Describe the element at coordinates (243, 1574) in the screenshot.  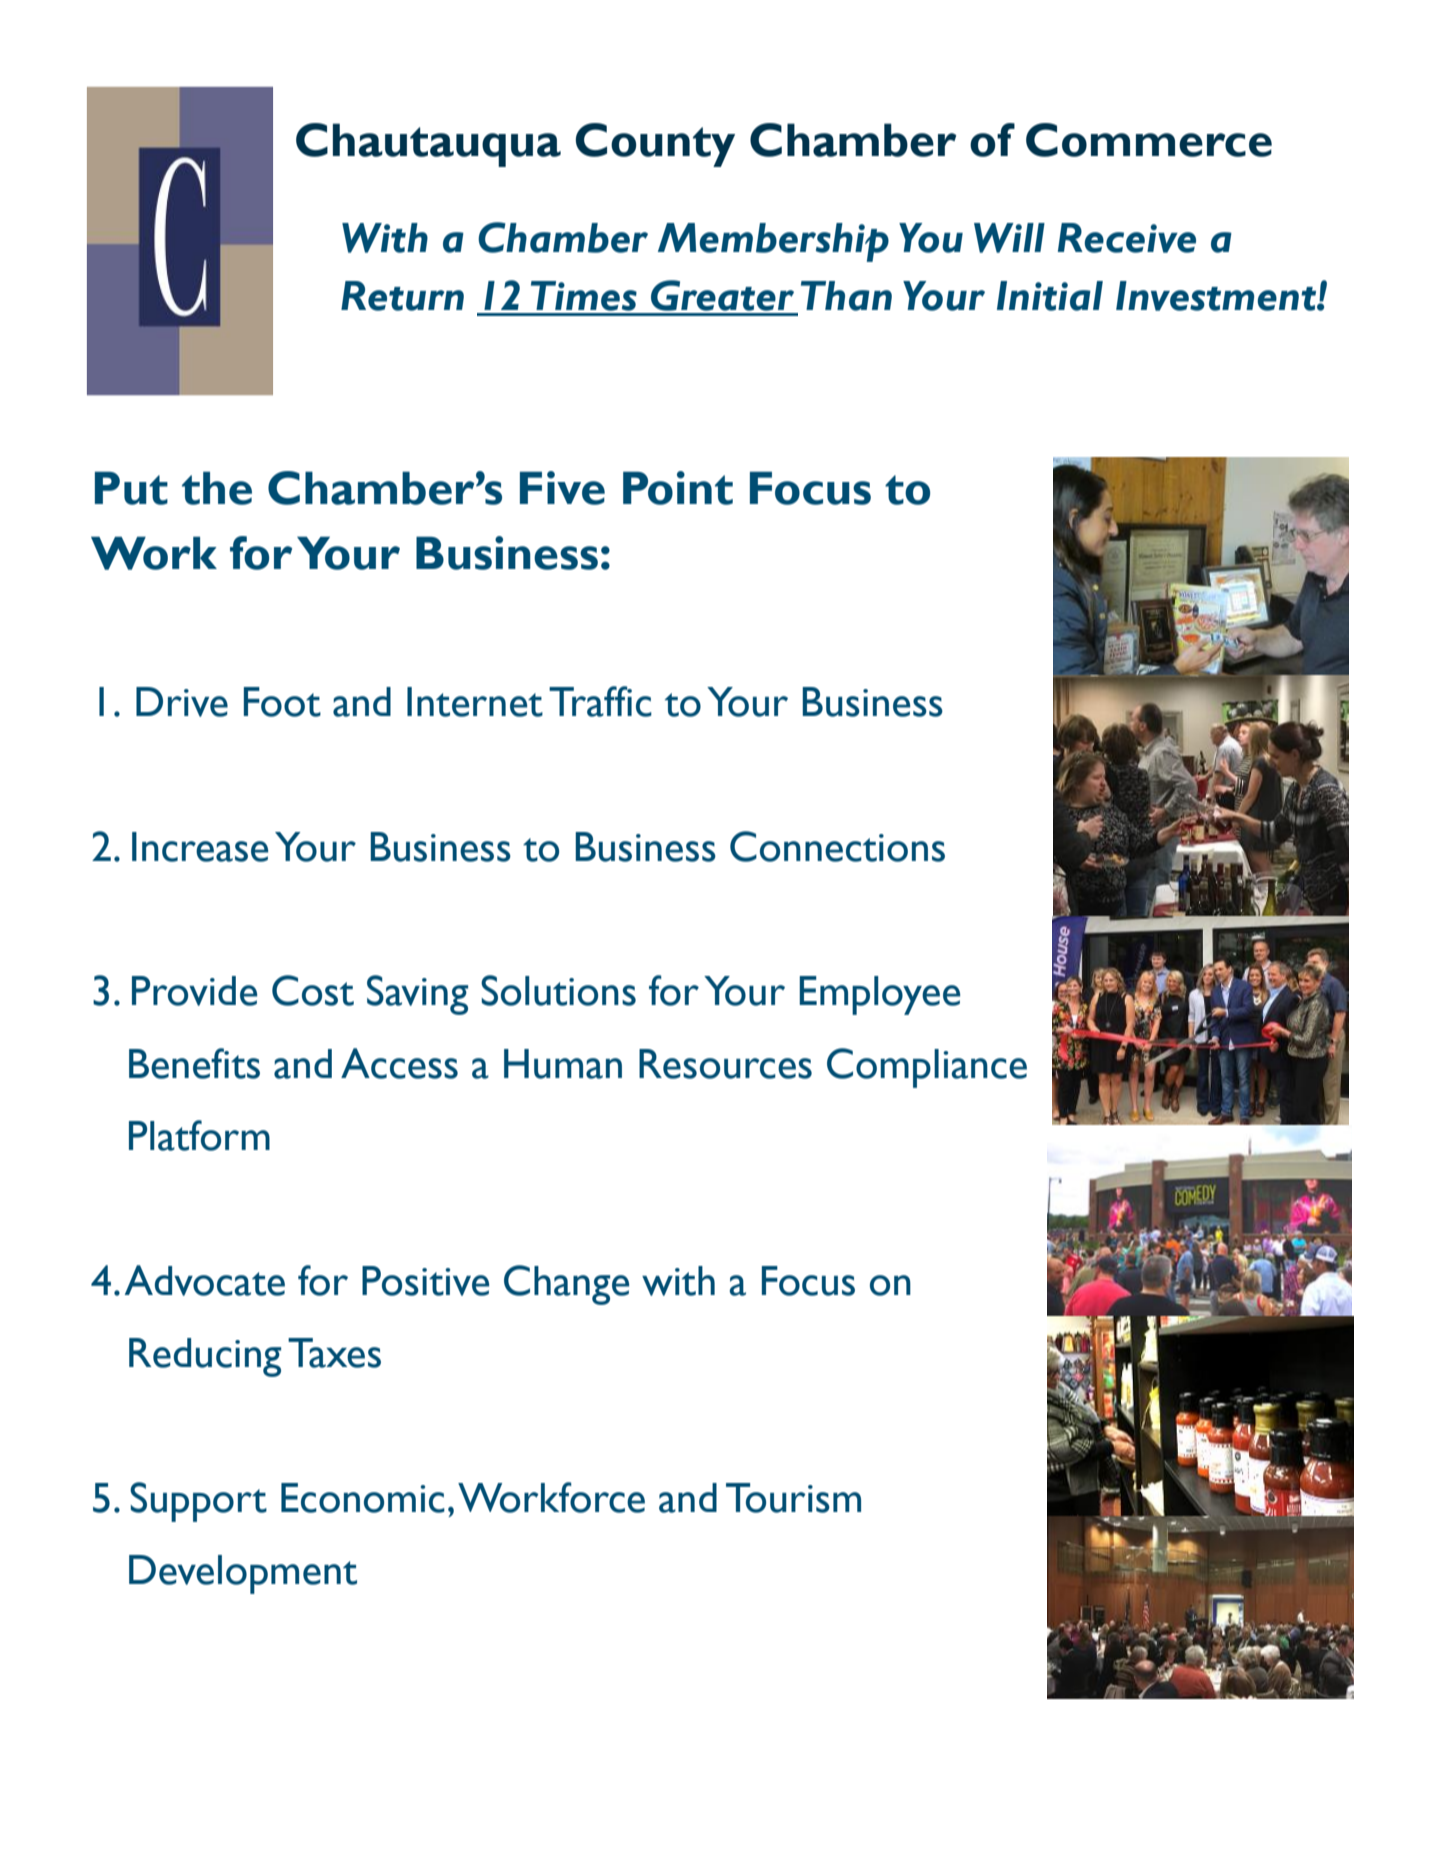
I see `Development` at that location.
